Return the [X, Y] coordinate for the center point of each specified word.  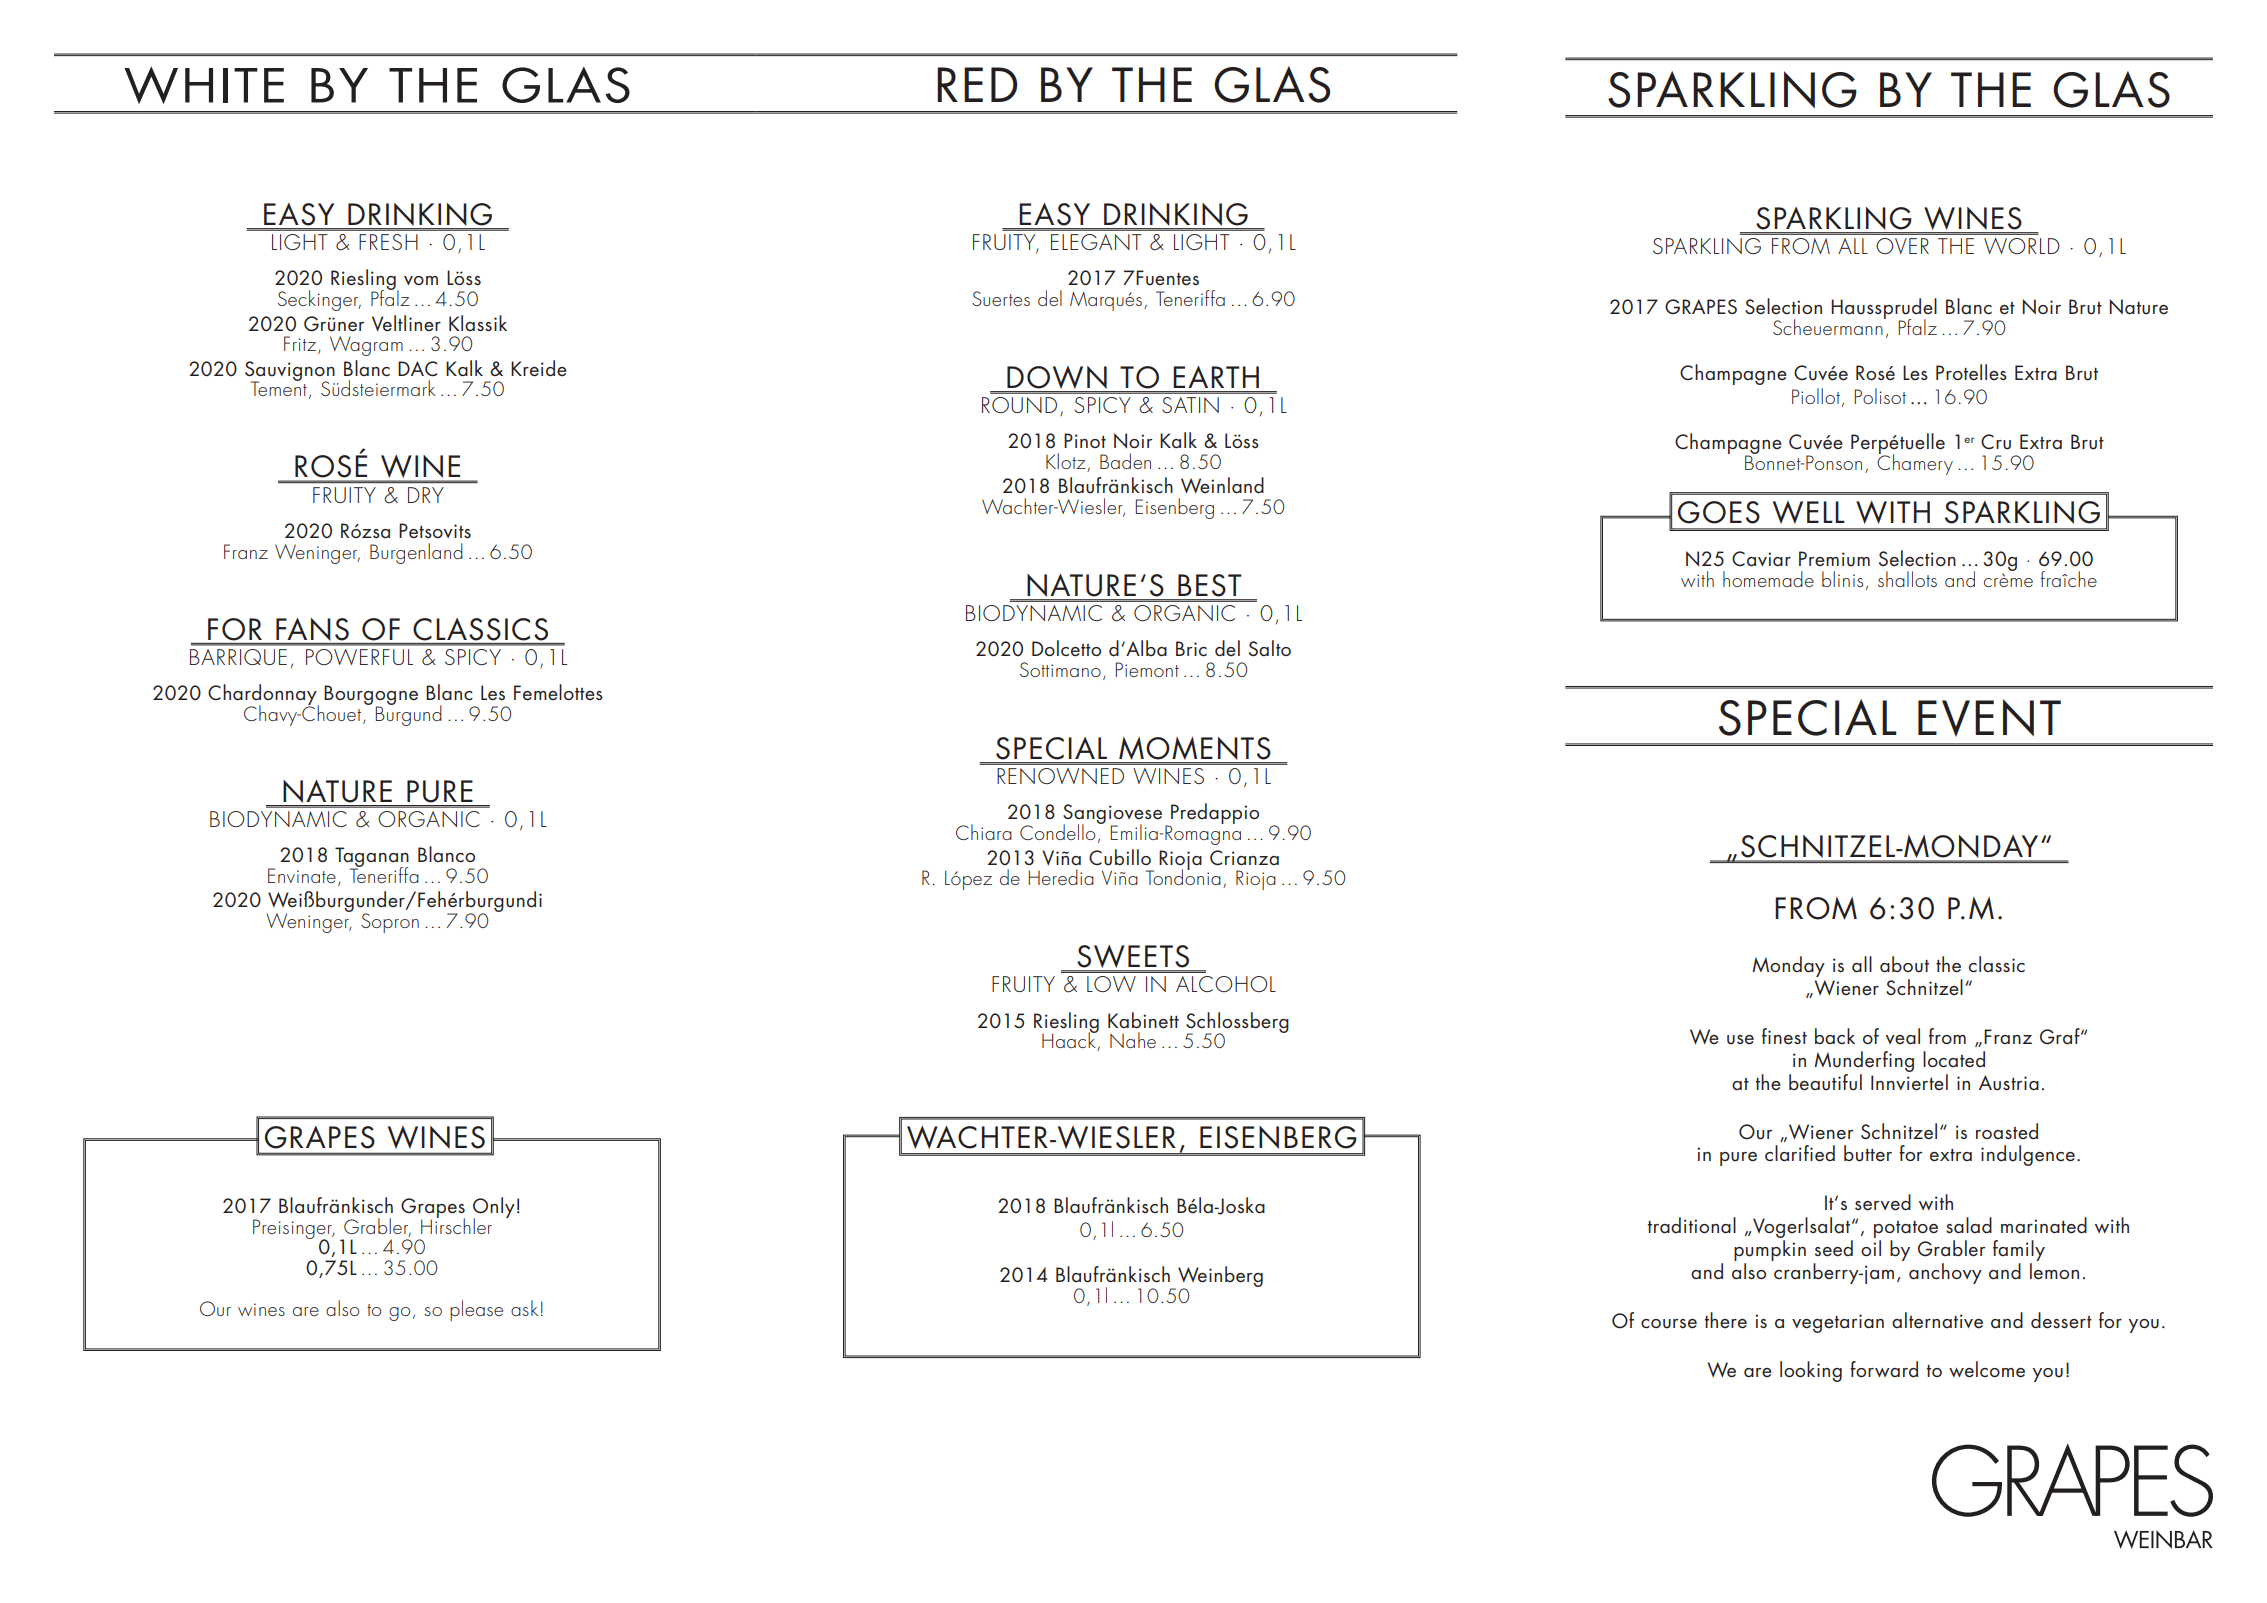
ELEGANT [1096, 242]
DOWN [1057, 379]
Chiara [984, 832]
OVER [1902, 246]
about [1904, 964]
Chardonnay [263, 696]
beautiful [1825, 1082]
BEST [1209, 585]
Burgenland [416, 553]
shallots [1907, 579]
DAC [417, 369]
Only [494, 1209]
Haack [1070, 1040]
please [476, 1310]
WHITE [204, 85]
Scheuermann [1829, 325]
